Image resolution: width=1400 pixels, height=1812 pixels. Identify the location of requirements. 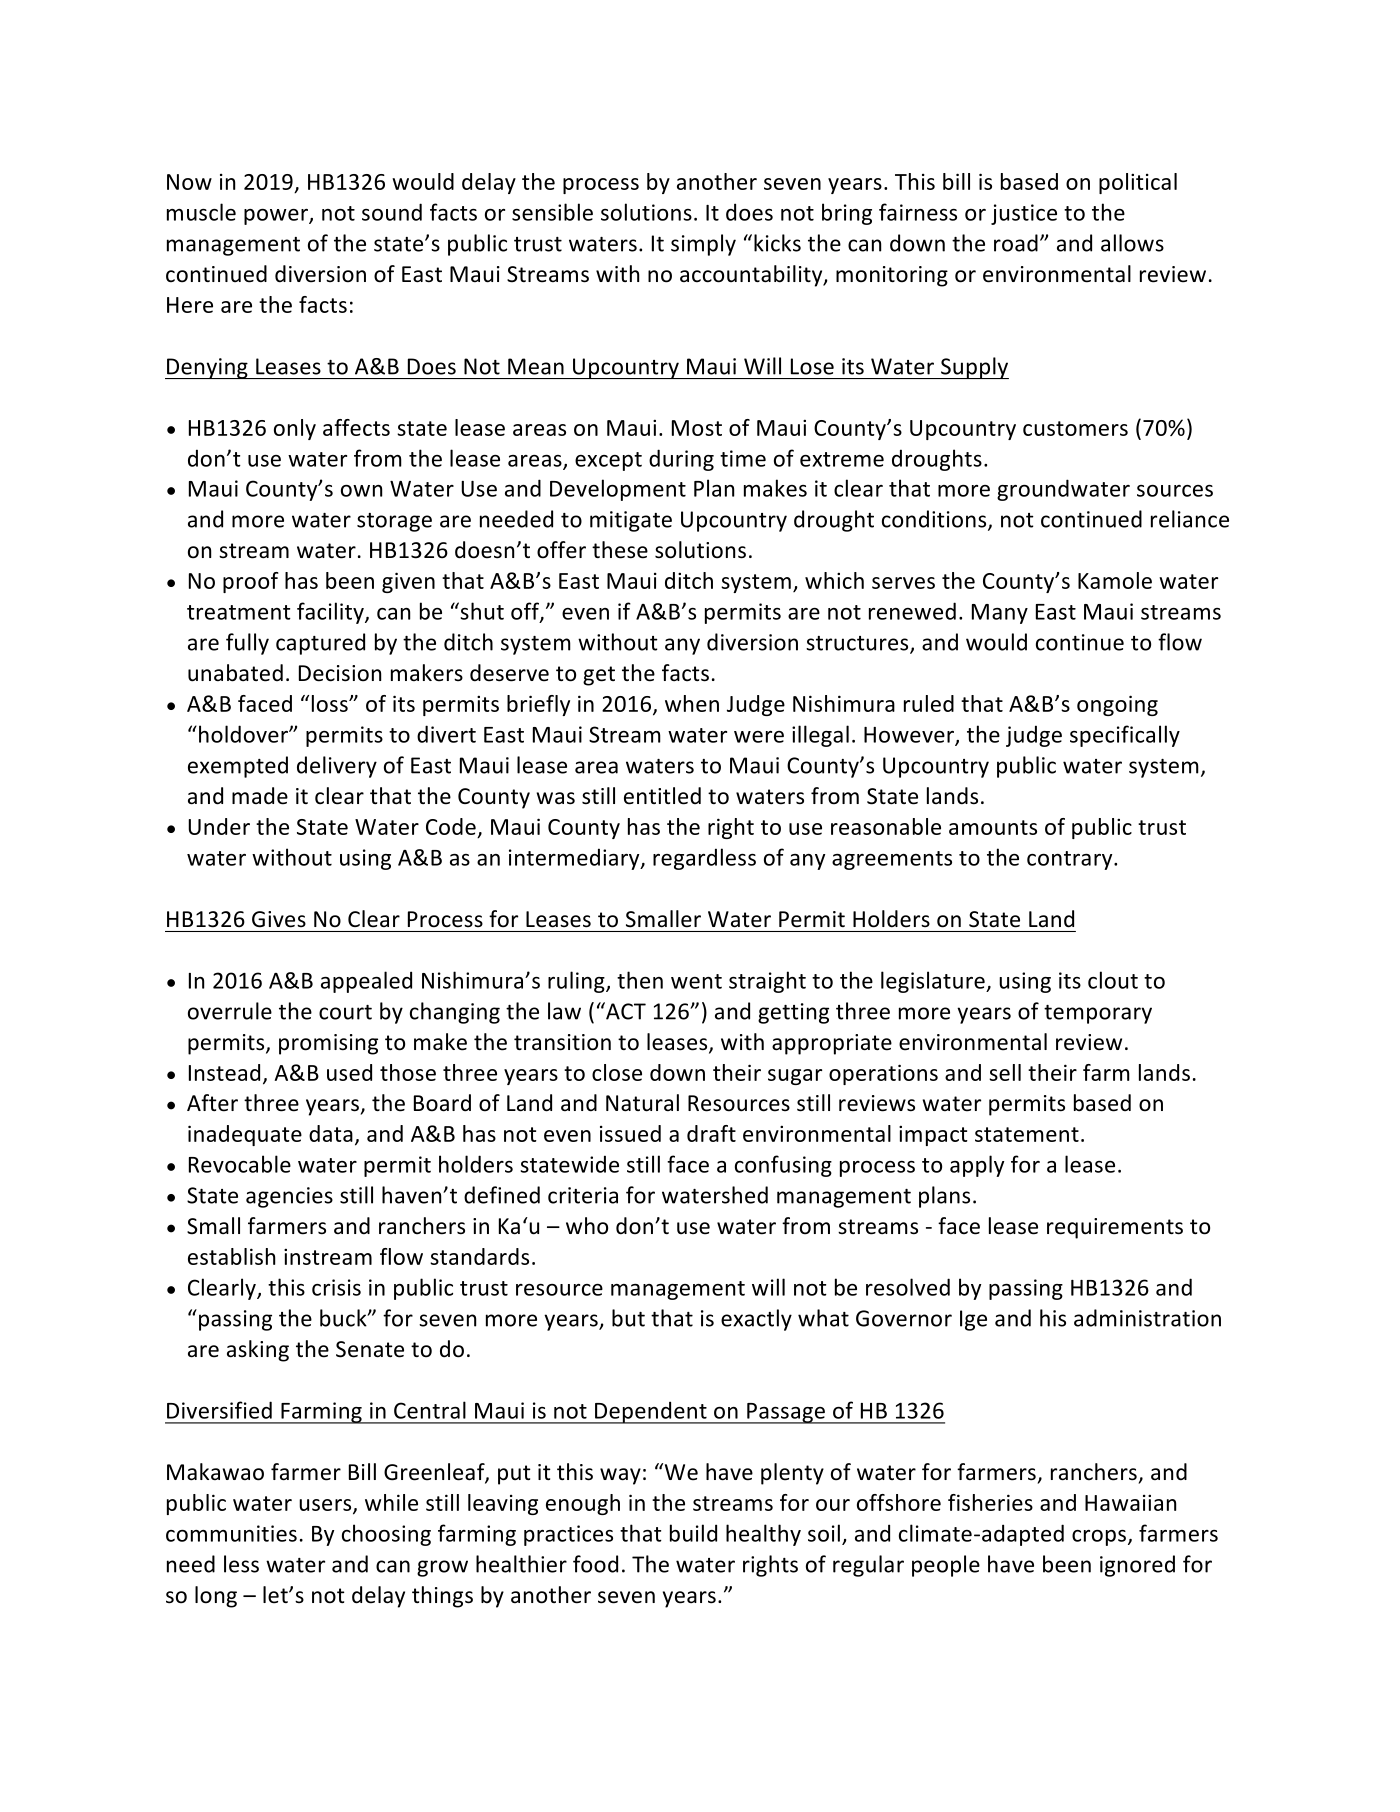
(1115, 1228).
